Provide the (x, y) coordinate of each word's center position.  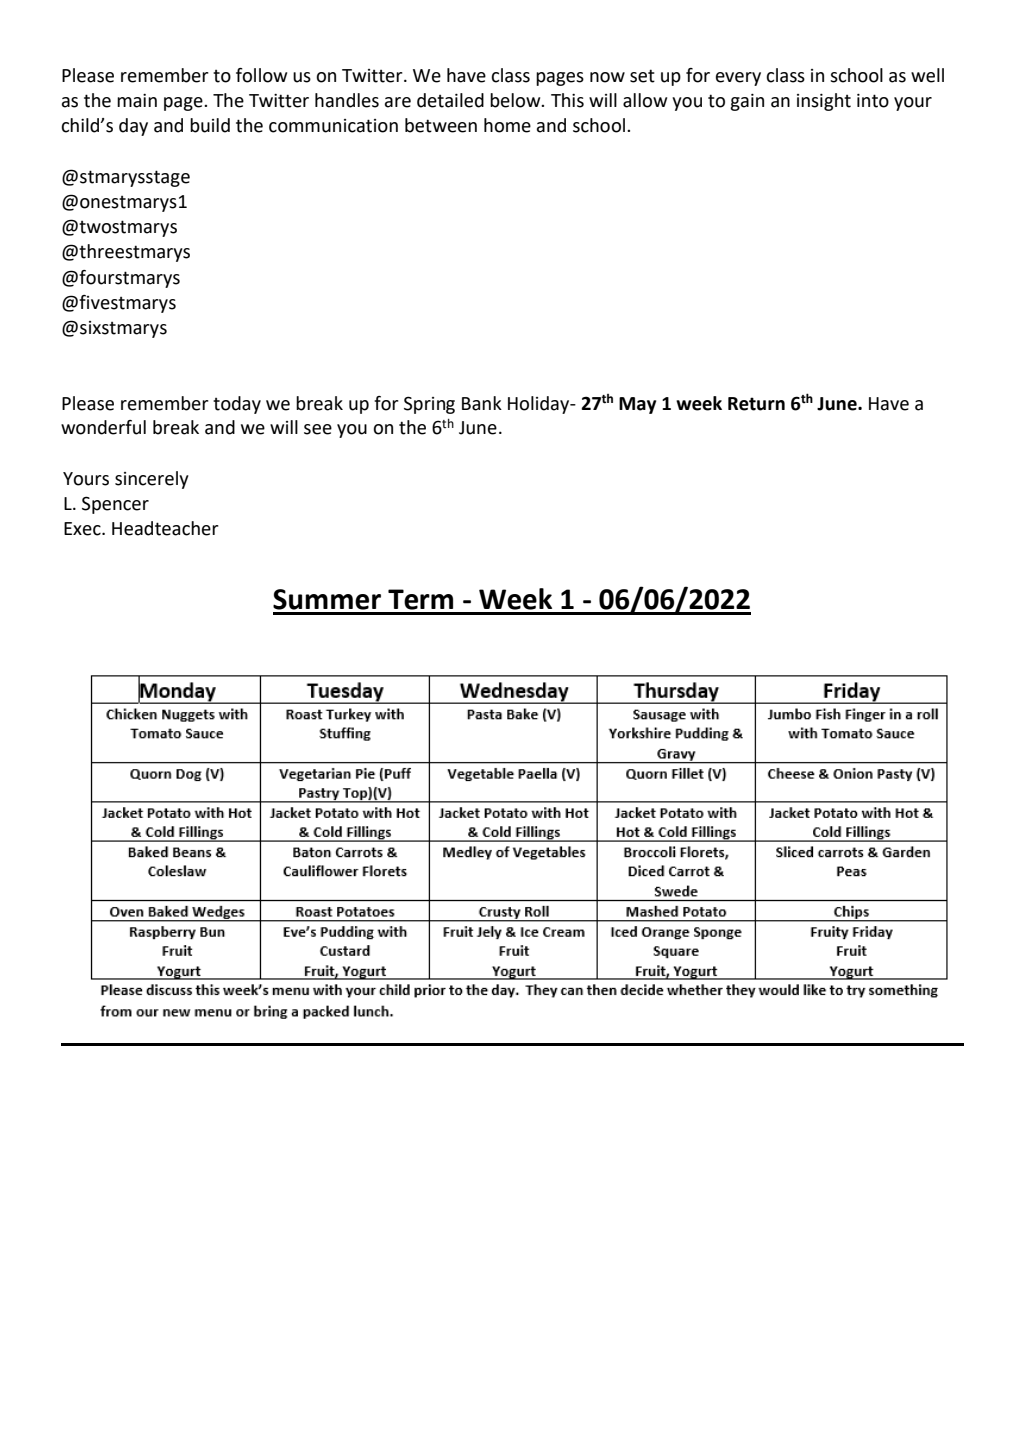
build (210, 125)
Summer (327, 599)
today (237, 405)
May (637, 405)
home (507, 125)
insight (824, 102)
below (516, 100)
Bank (482, 403)
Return (756, 404)
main (137, 101)
